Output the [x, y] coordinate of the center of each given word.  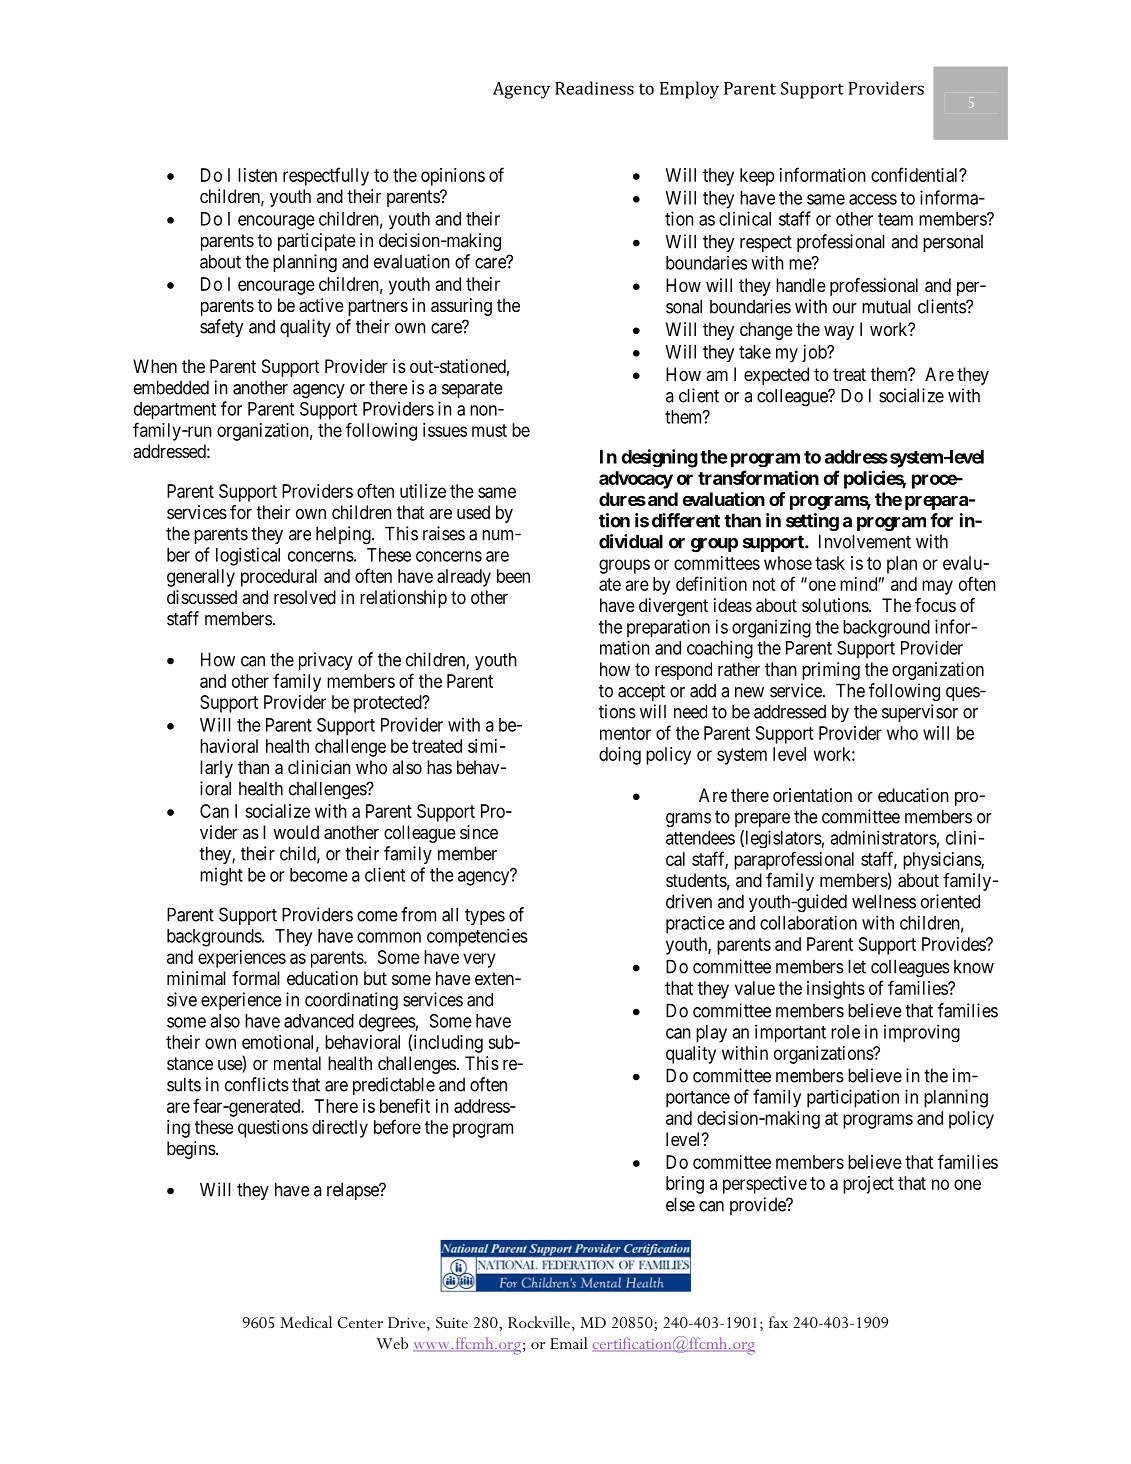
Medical [306, 1322]
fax [778, 1322]
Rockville [539, 1322]
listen [257, 175]
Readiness [594, 88]
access [873, 199]
